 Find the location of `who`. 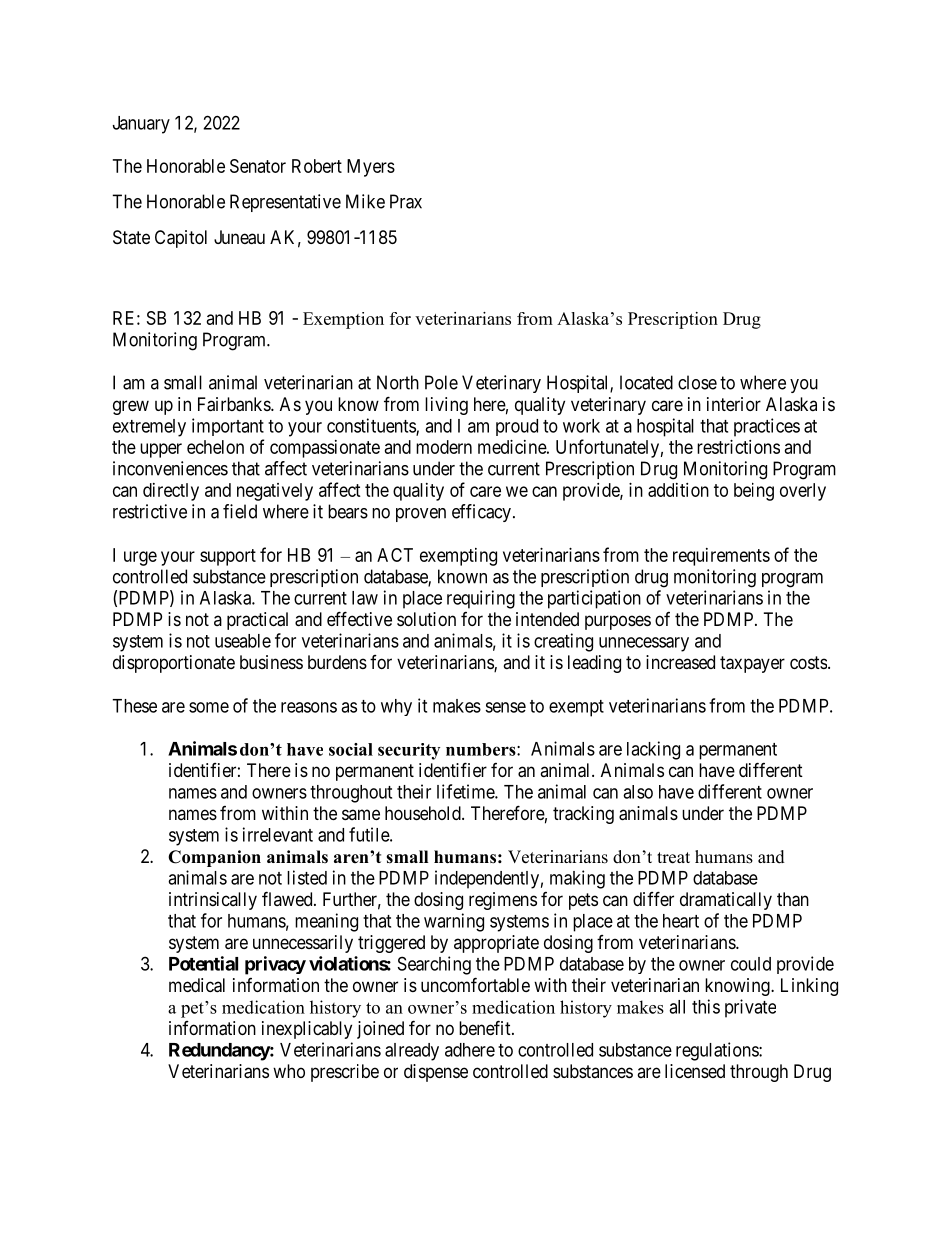

who is located at coordinates (289, 1071).
